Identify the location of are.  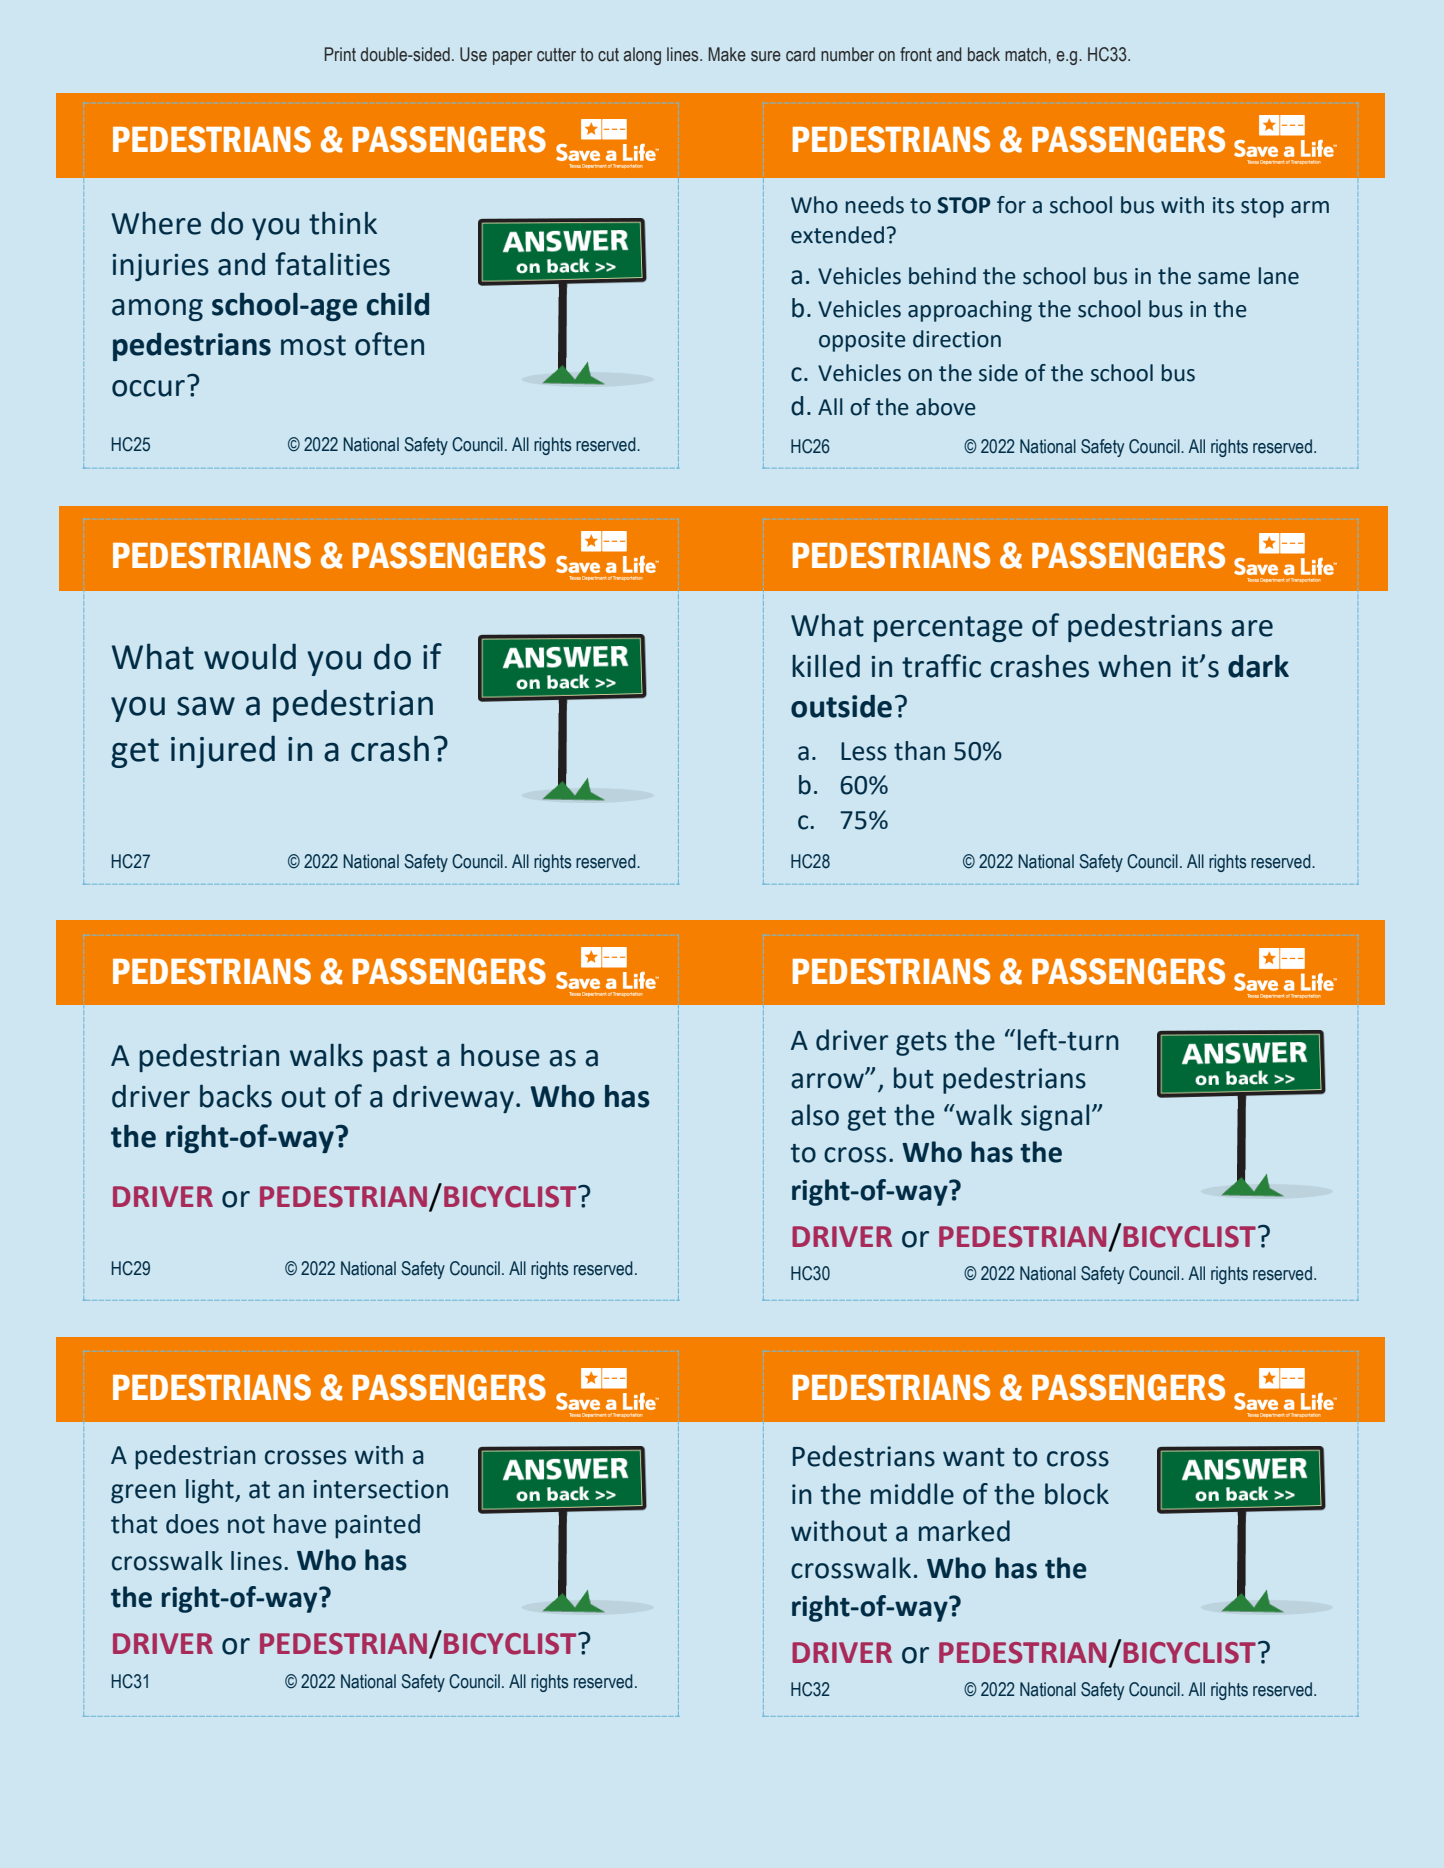
(1252, 628).
